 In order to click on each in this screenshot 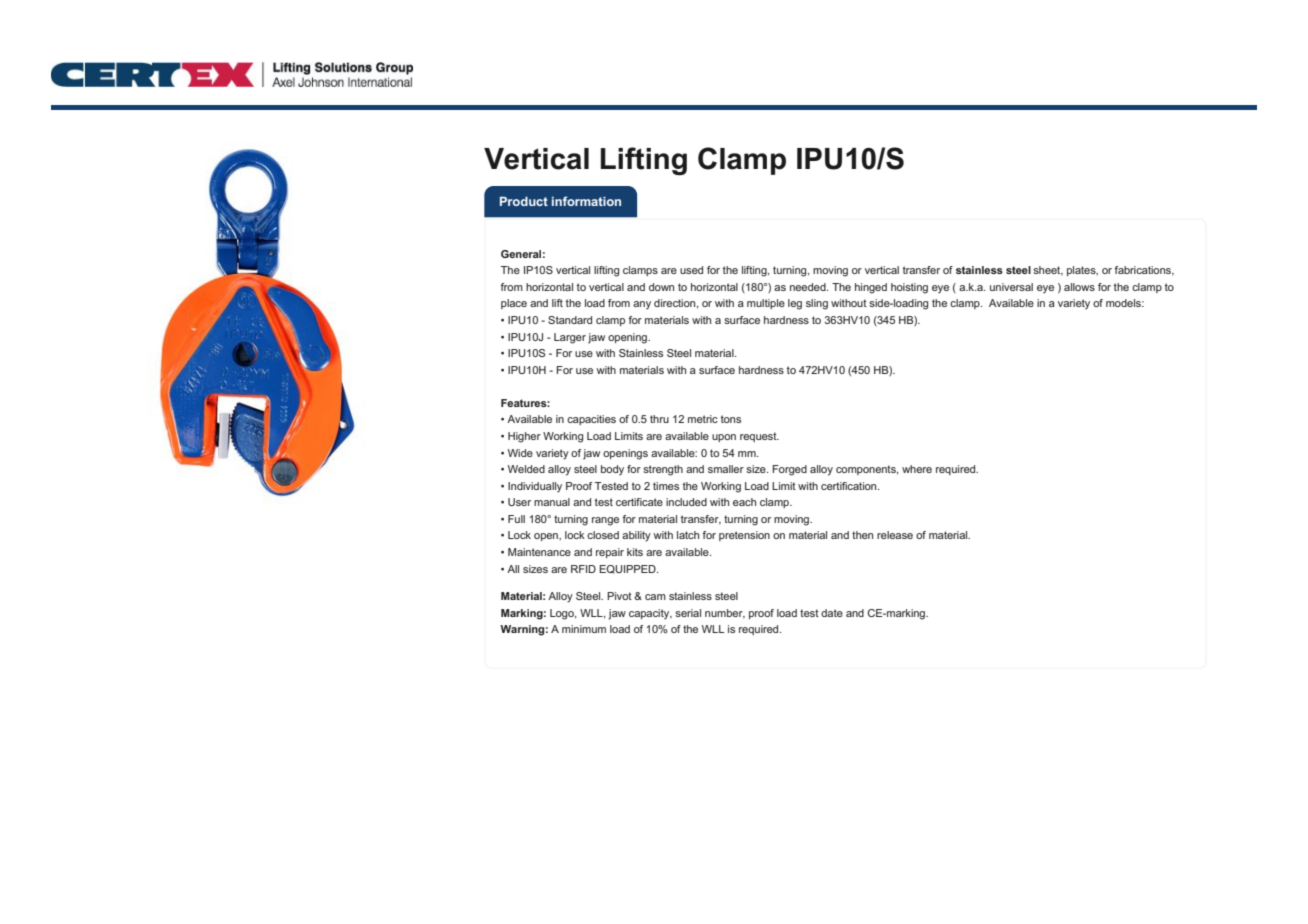, I will do `click(744, 502)`.
